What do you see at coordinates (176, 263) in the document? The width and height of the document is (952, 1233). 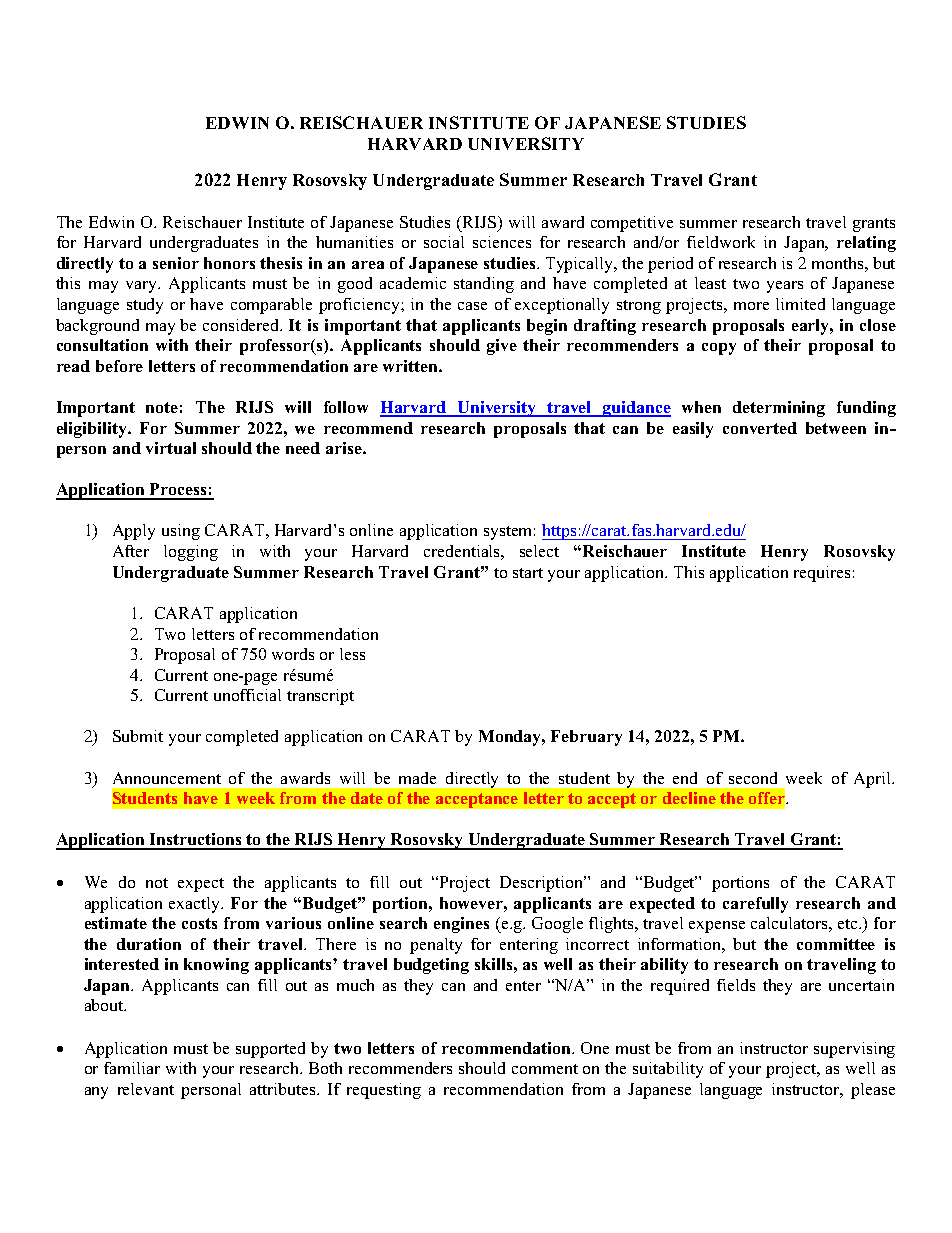 I see `senior` at bounding box center [176, 263].
